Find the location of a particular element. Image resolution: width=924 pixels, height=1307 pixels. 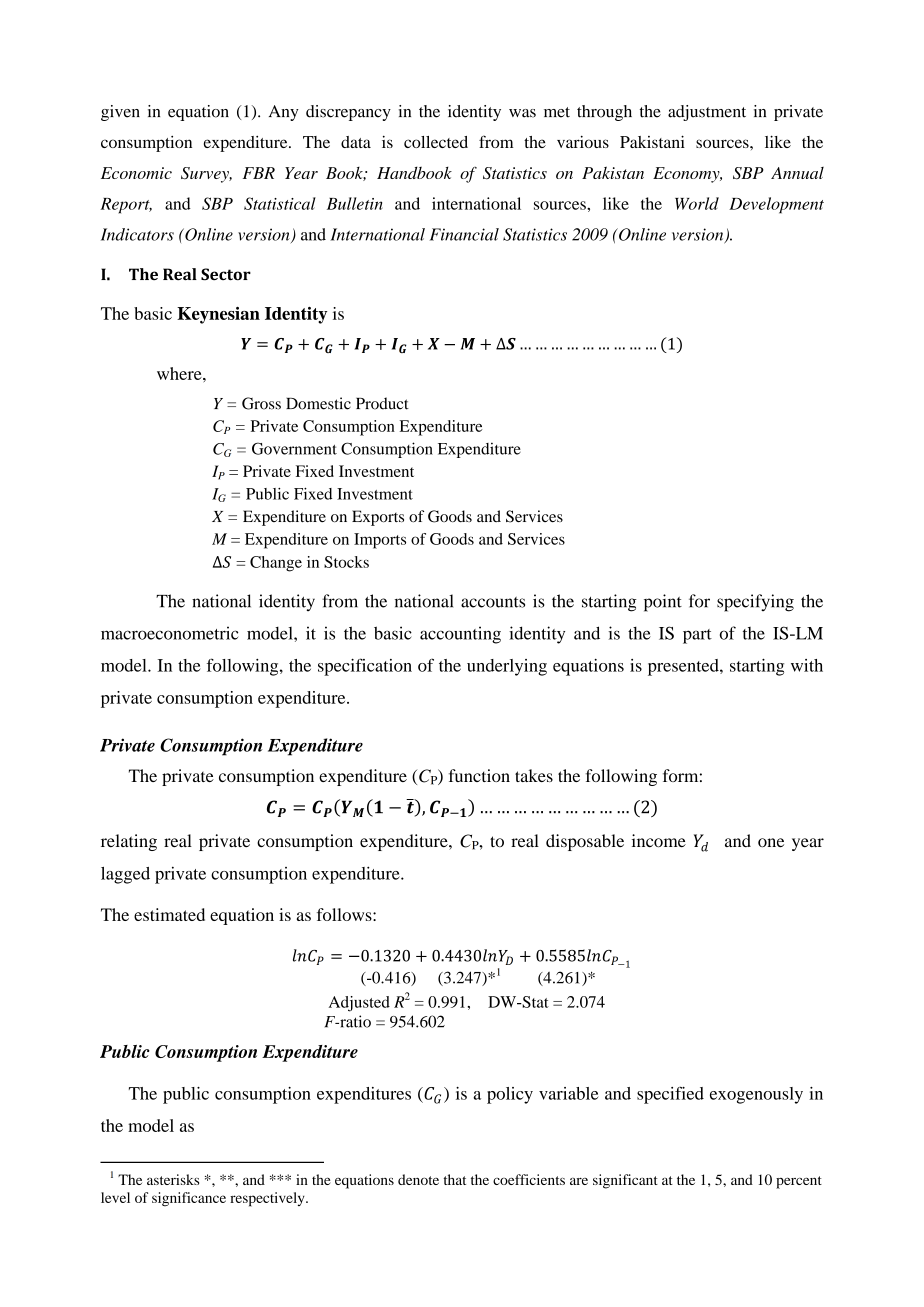

Adjusted is located at coordinates (359, 1004).
